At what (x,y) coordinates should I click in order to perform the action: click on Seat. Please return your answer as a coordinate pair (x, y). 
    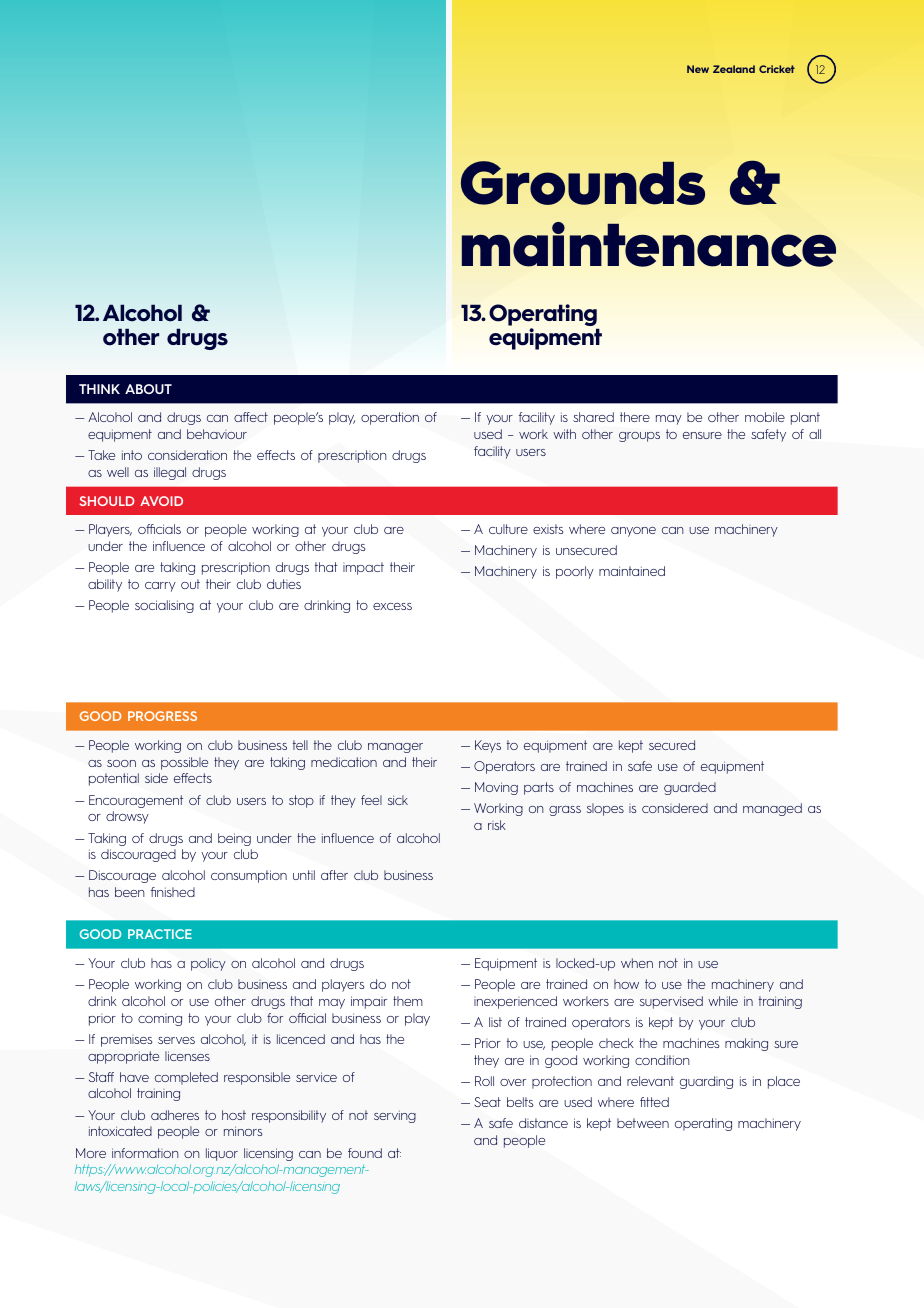
    Looking at the image, I should click on (487, 1102).
